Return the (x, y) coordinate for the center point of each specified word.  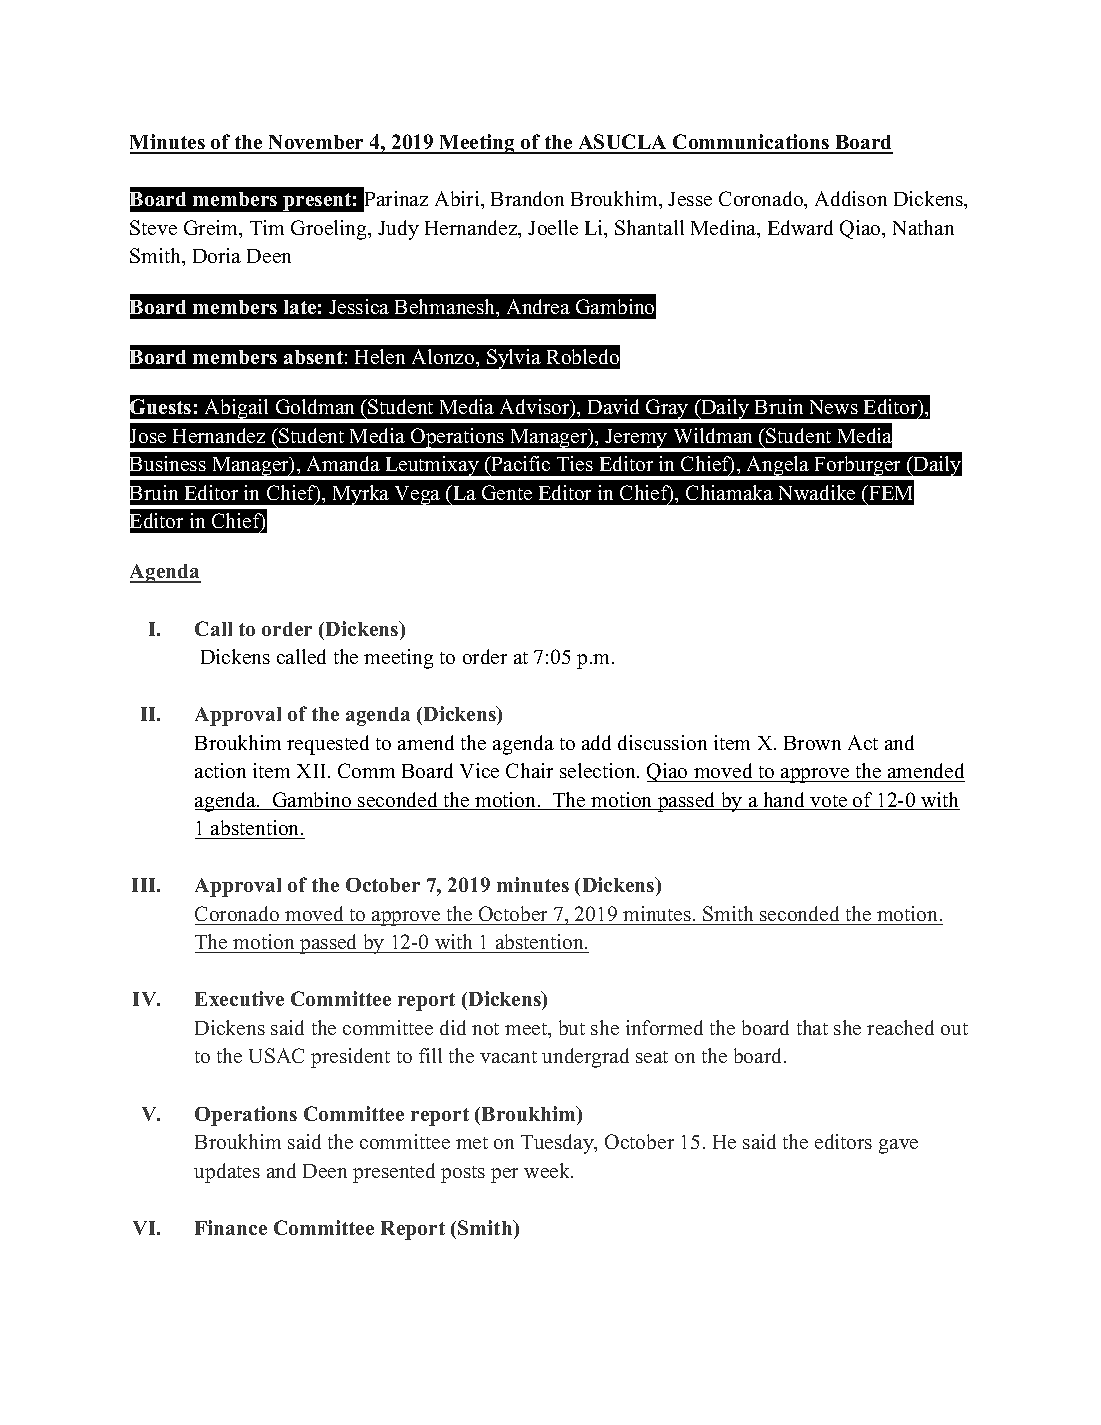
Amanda (343, 463)
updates (227, 1173)
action (220, 770)
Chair (529, 770)
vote (828, 802)
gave (898, 1146)
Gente (507, 492)
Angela (778, 467)
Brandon (527, 198)
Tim (267, 227)
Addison (851, 198)
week (548, 1170)
